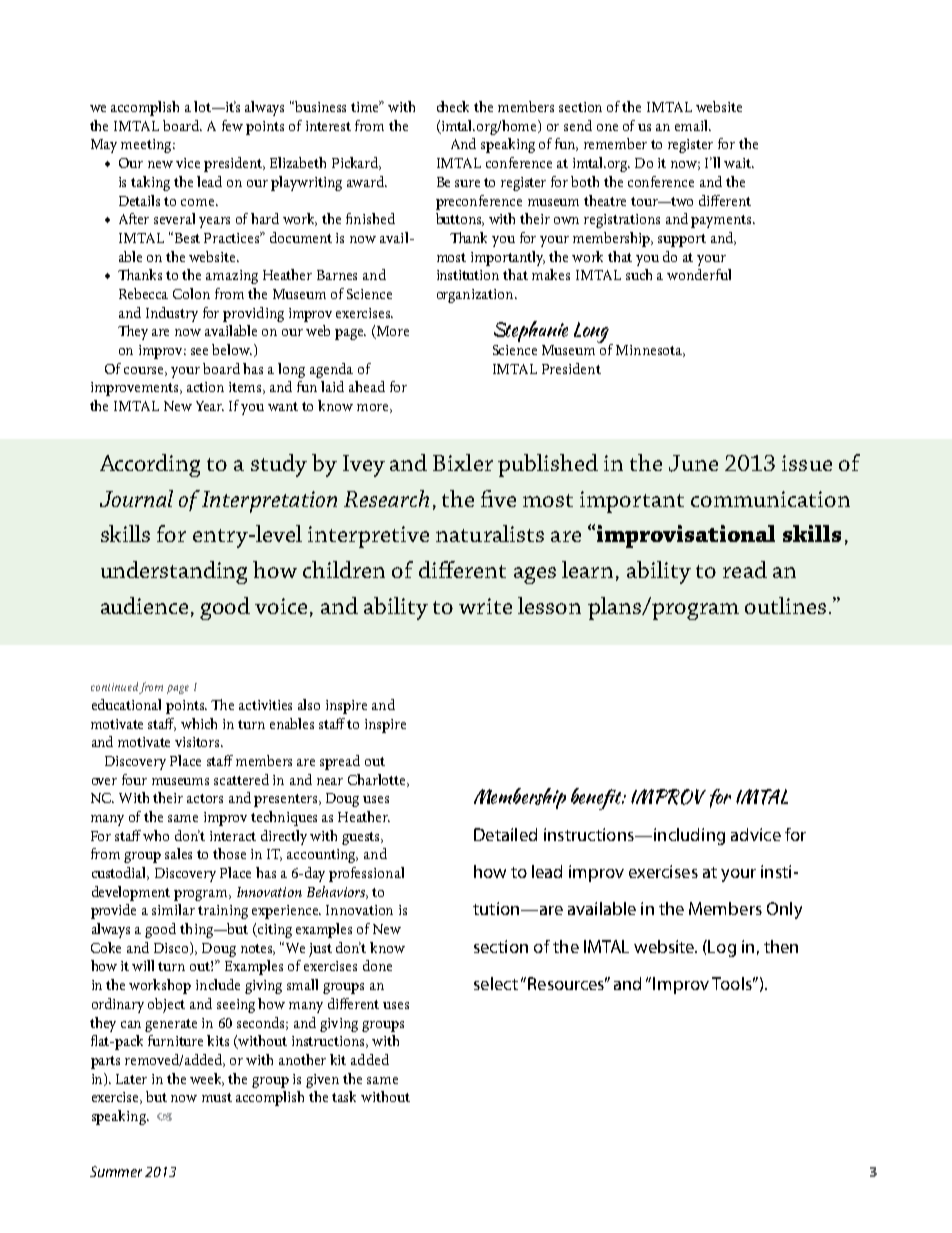  I want to click on action, so click(205, 387).
